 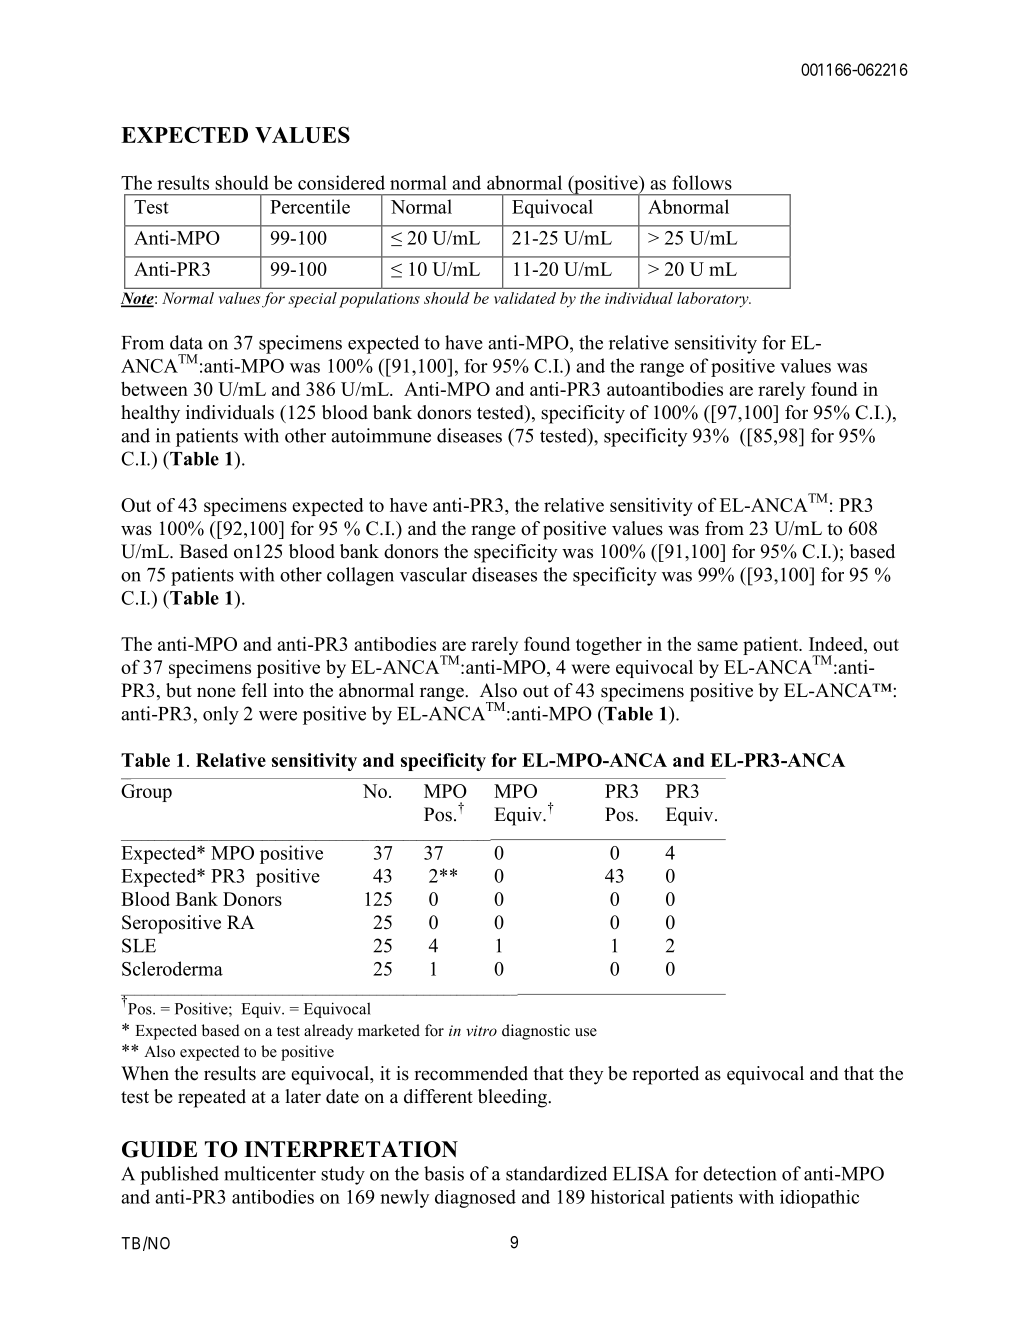 I want to click on autoimmune, so click(x=381, y=435).
